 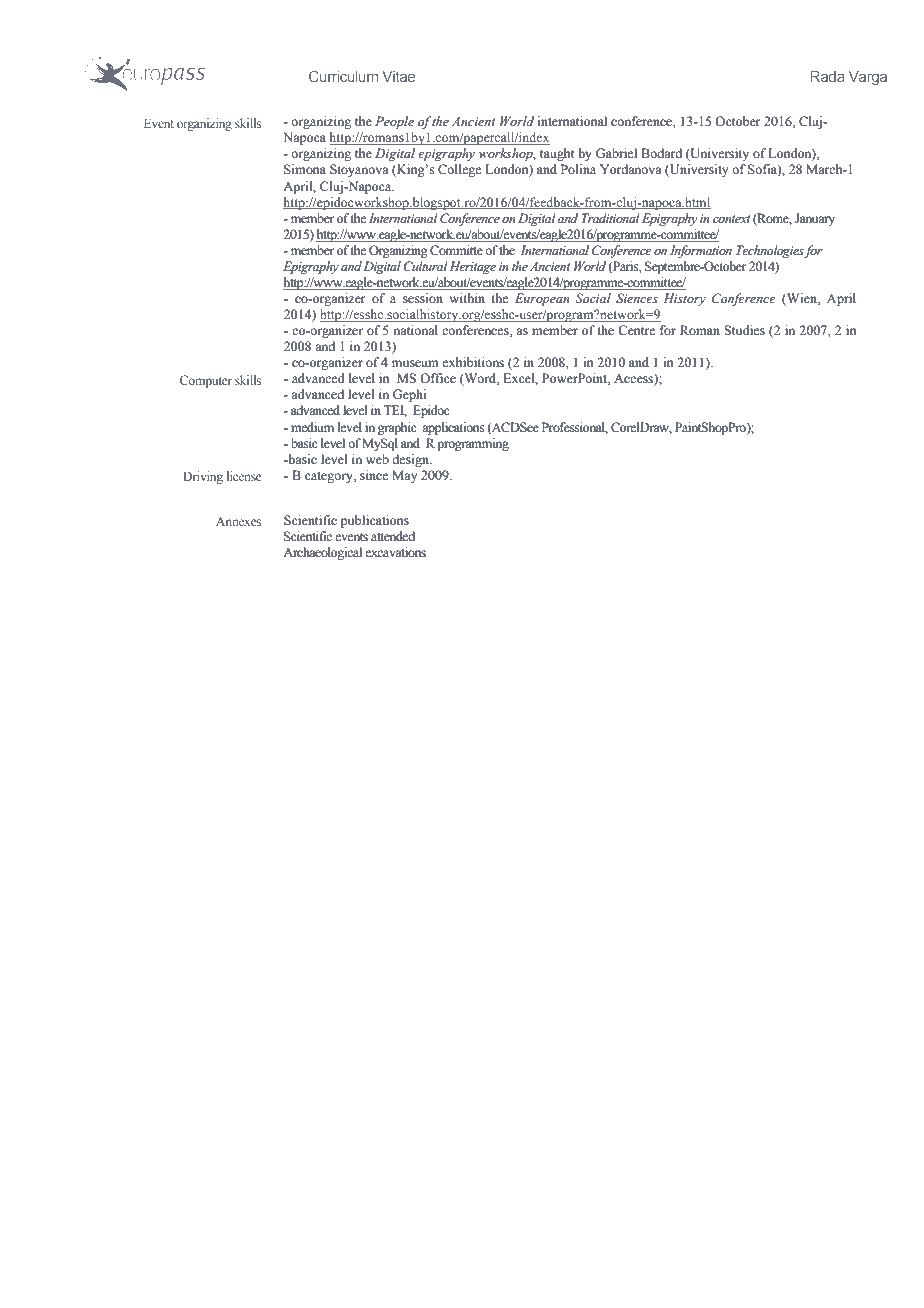 I want to click on Curriculum, so click(x=343, y=76).
